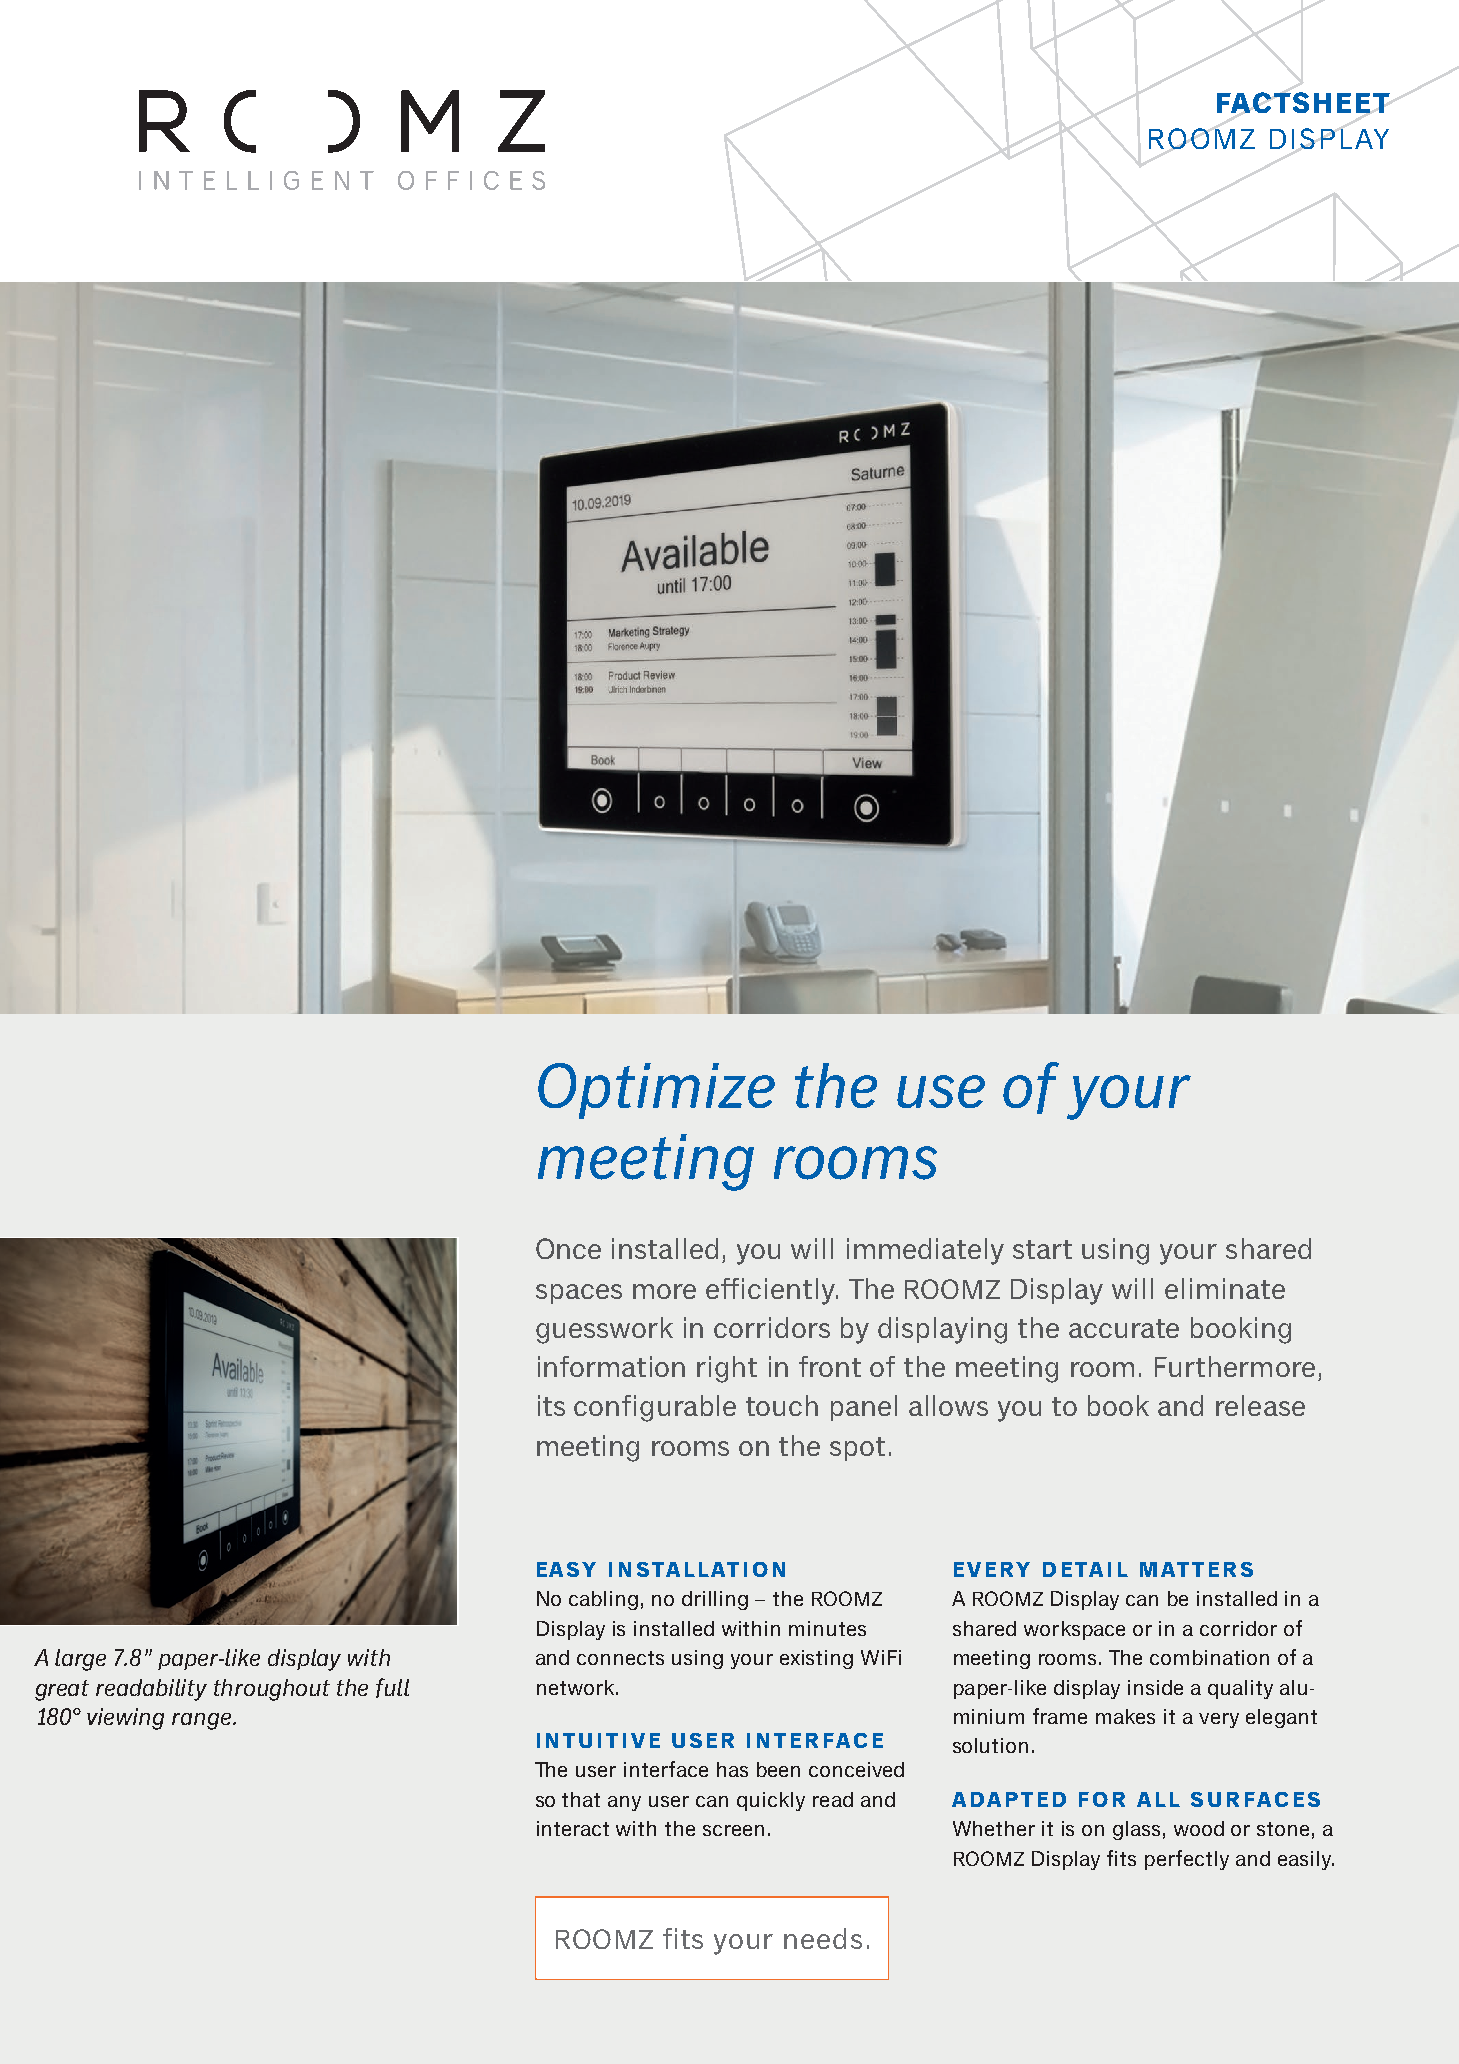 This image has height=2064, width=1459. Describe the element at coordinates (1125, 1716) in the image. I see `makes` at that location.
